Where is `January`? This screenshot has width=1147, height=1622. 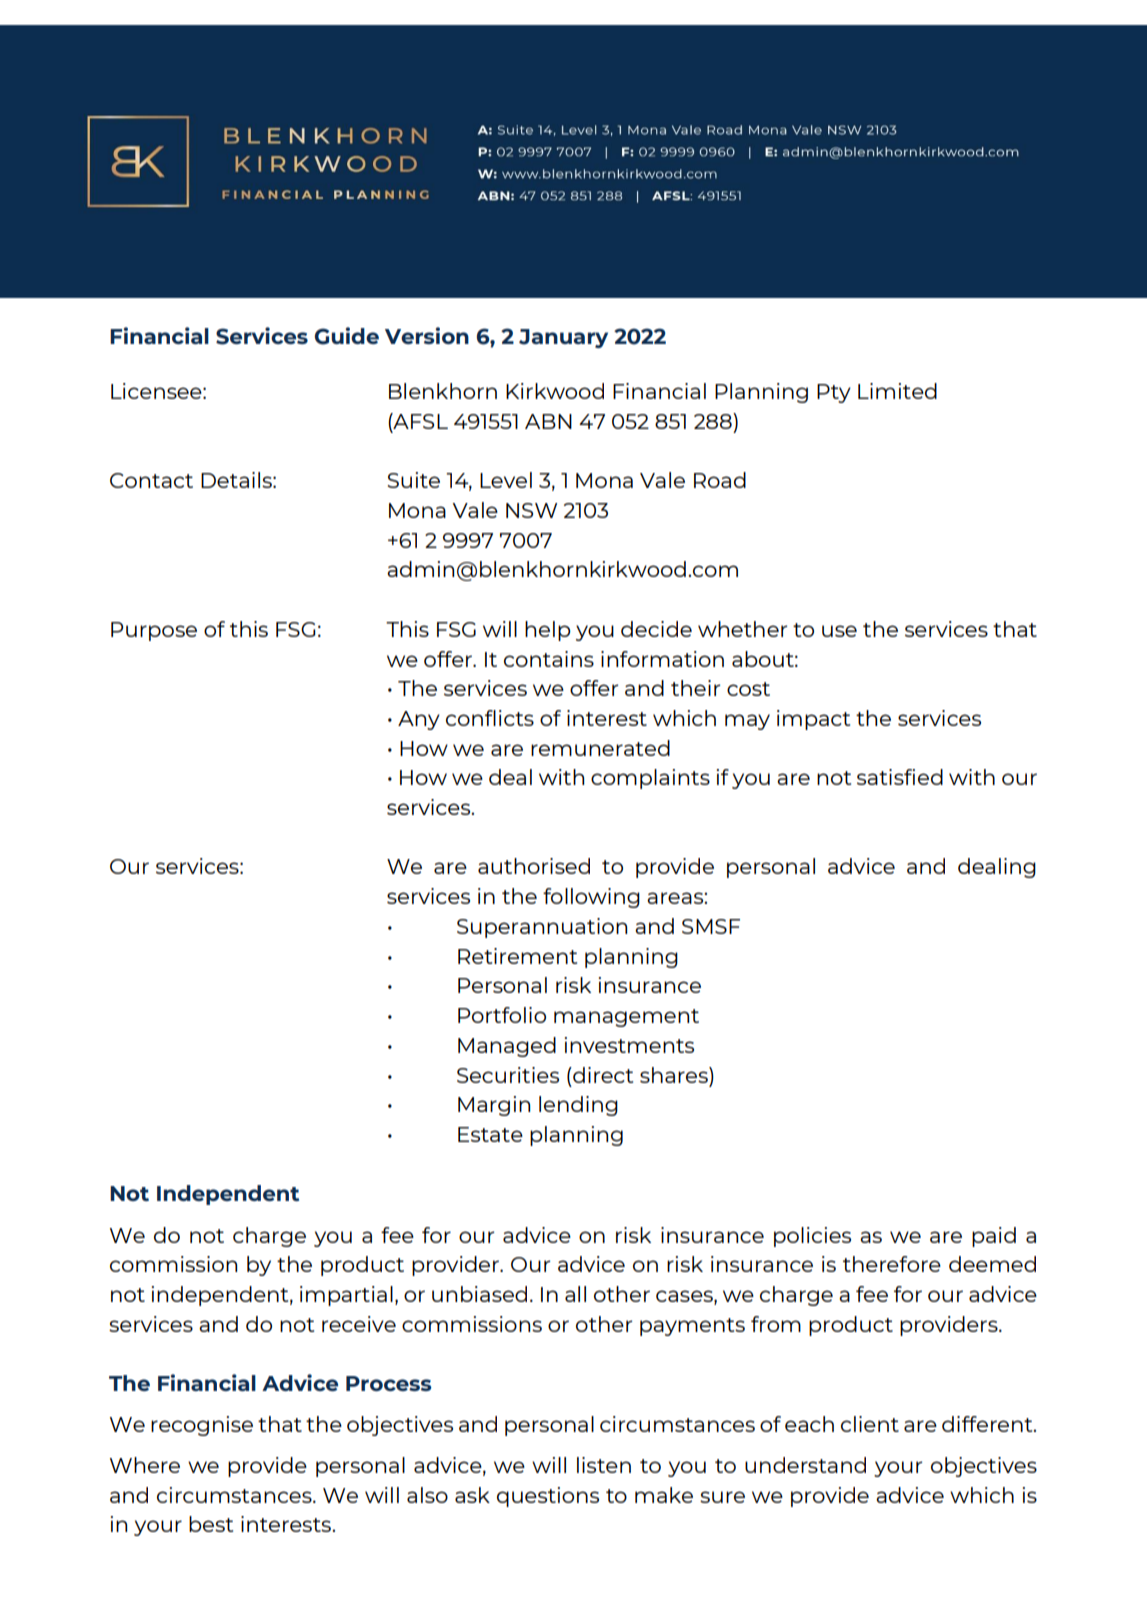 January is located at coordinates (563, 338).
